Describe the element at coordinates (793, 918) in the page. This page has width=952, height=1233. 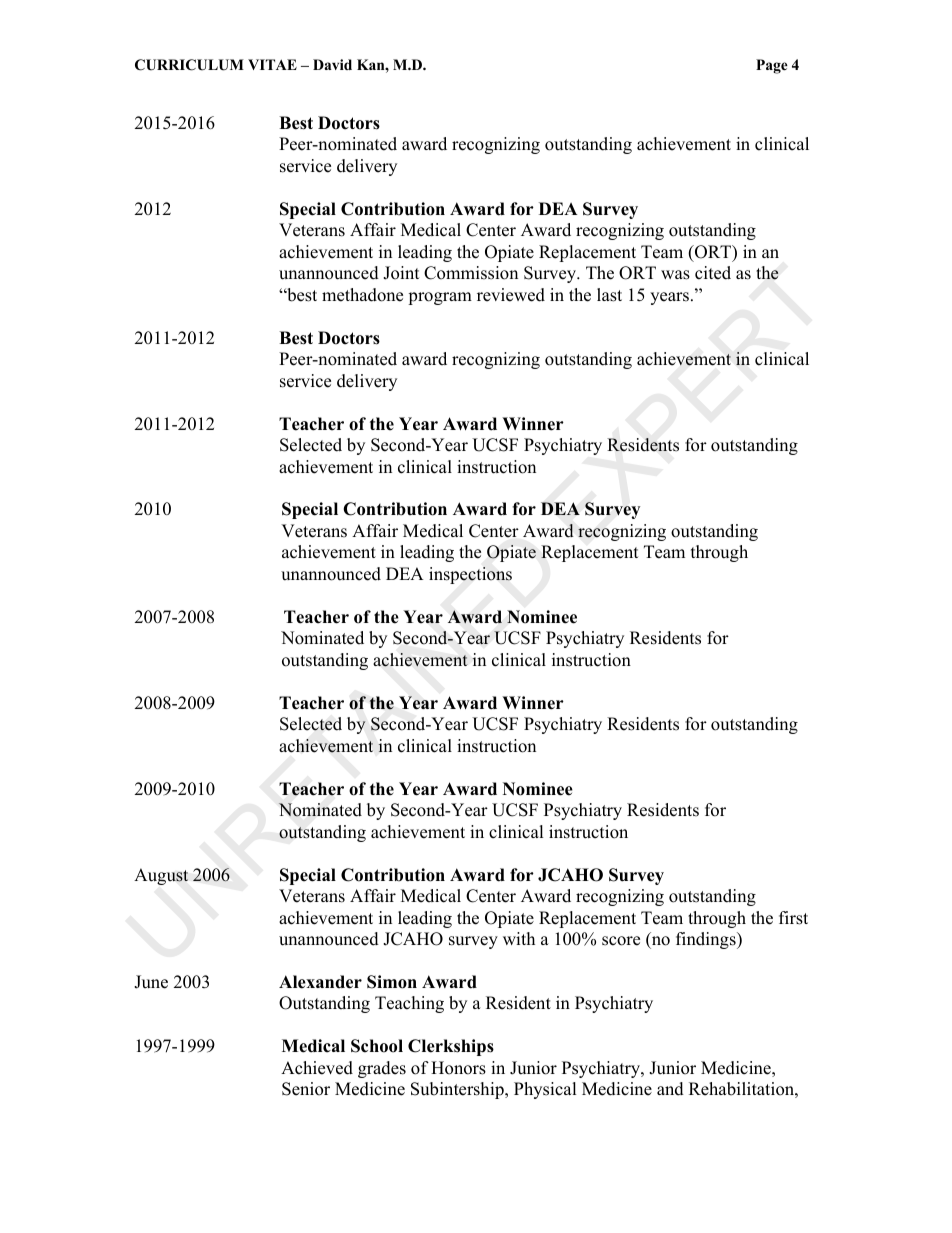
I see `first` at that location.
